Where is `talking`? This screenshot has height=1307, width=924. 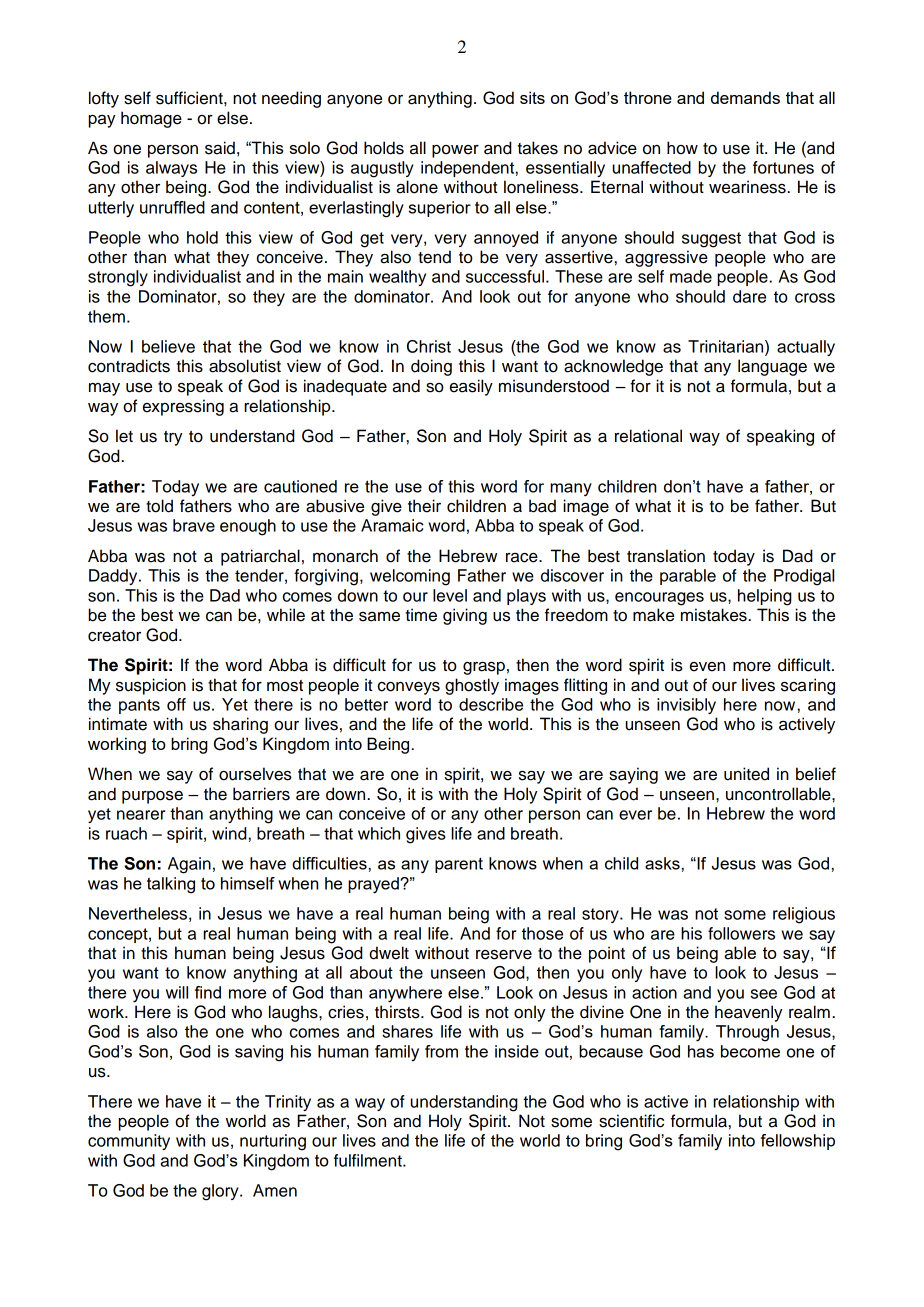
talking is located at coordinates (171, 885).
